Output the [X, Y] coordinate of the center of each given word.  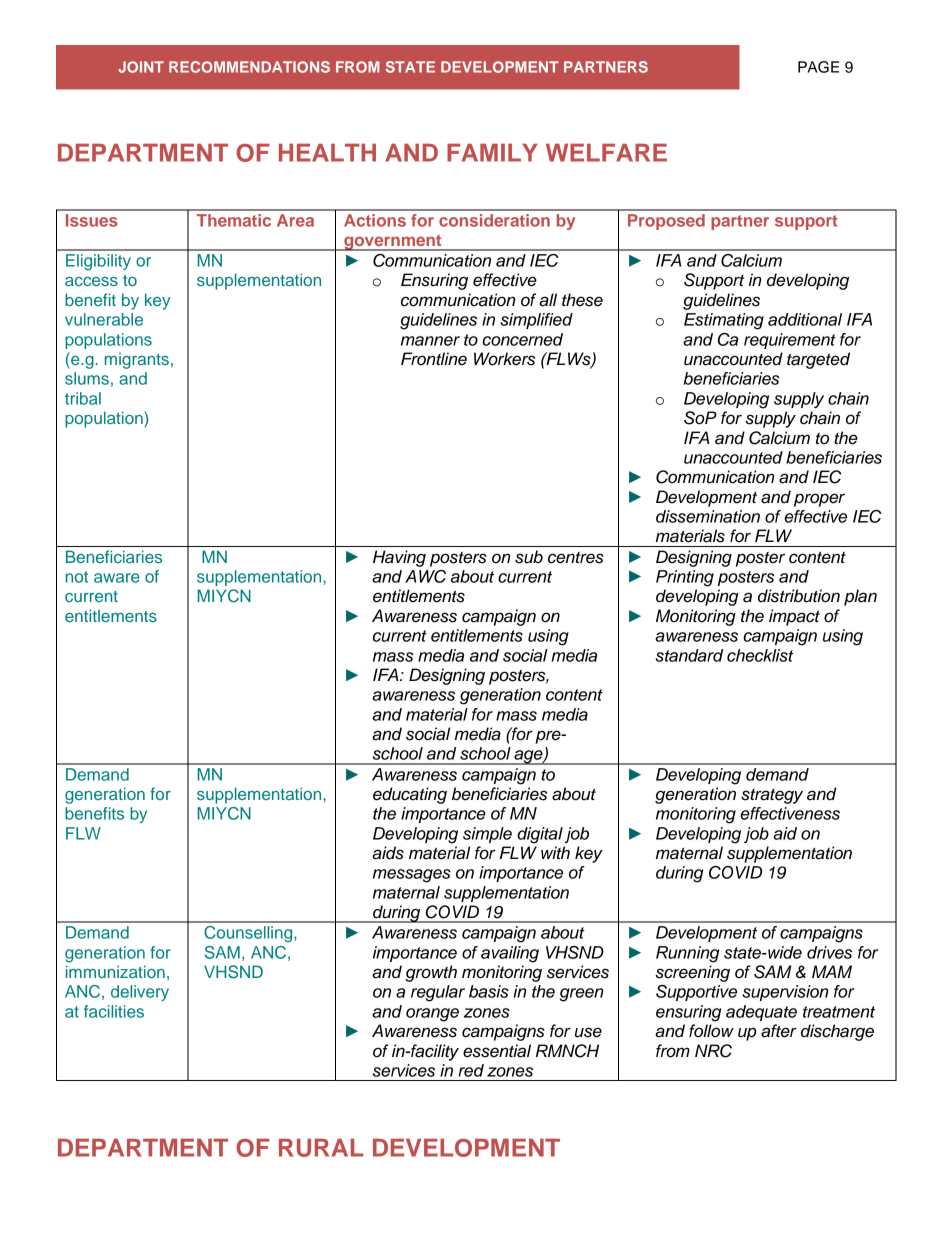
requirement [790, 341]
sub [529, 557]
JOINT [141, 67]
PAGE [818, 67]
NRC [713, 1051]
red [471, 1070]
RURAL [321, 1147]
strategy [772, 796]
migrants [137, 360]
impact [794, 617]
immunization [115, 971]
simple [487, 835]
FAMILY [492, 152]
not [77, 577]
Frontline [434, 359]
